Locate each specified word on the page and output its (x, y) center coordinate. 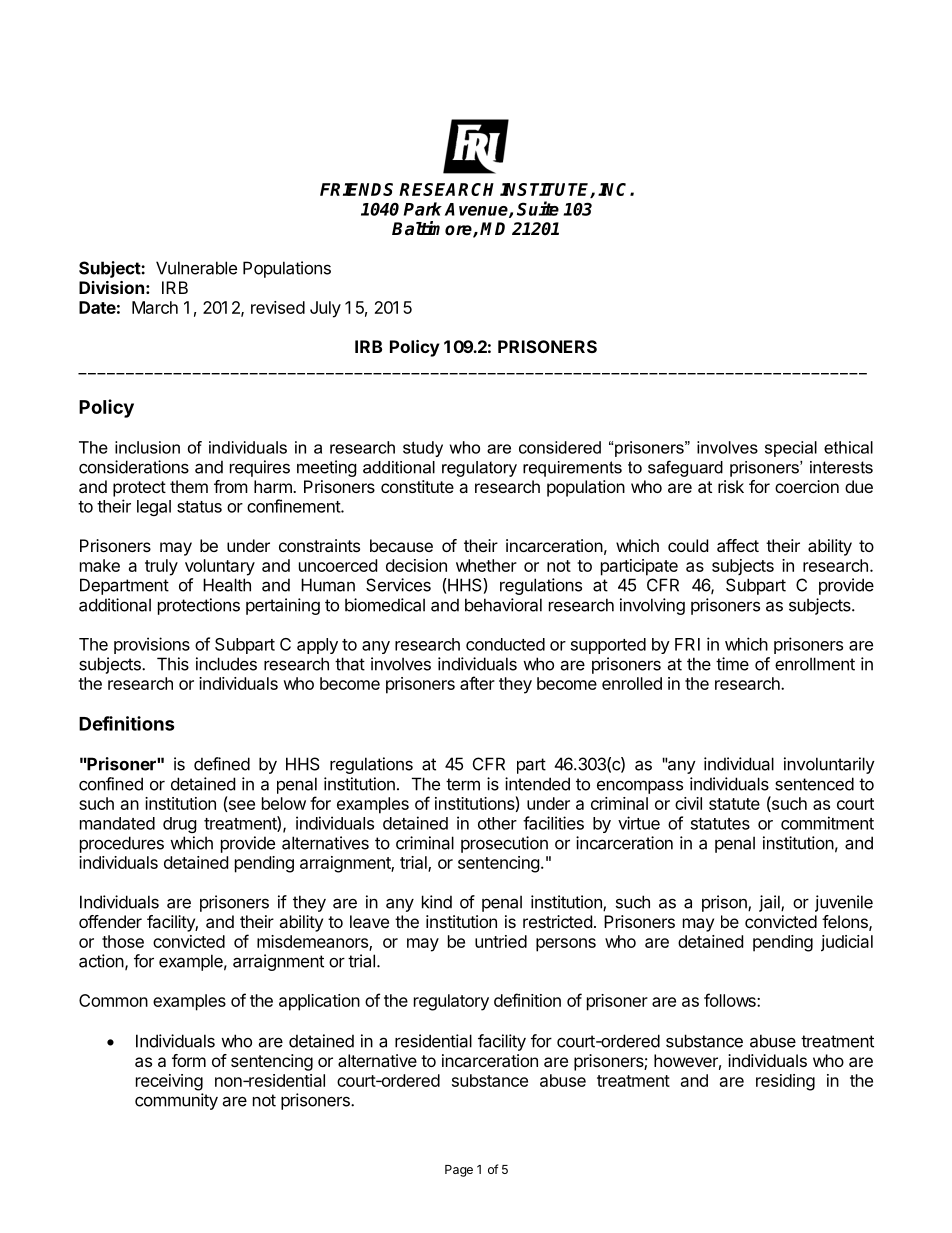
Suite (538, 208)
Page (459, 1171)
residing (785, 1082)
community (176, 1101)
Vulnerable (196, 268)
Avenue (477, 210)
